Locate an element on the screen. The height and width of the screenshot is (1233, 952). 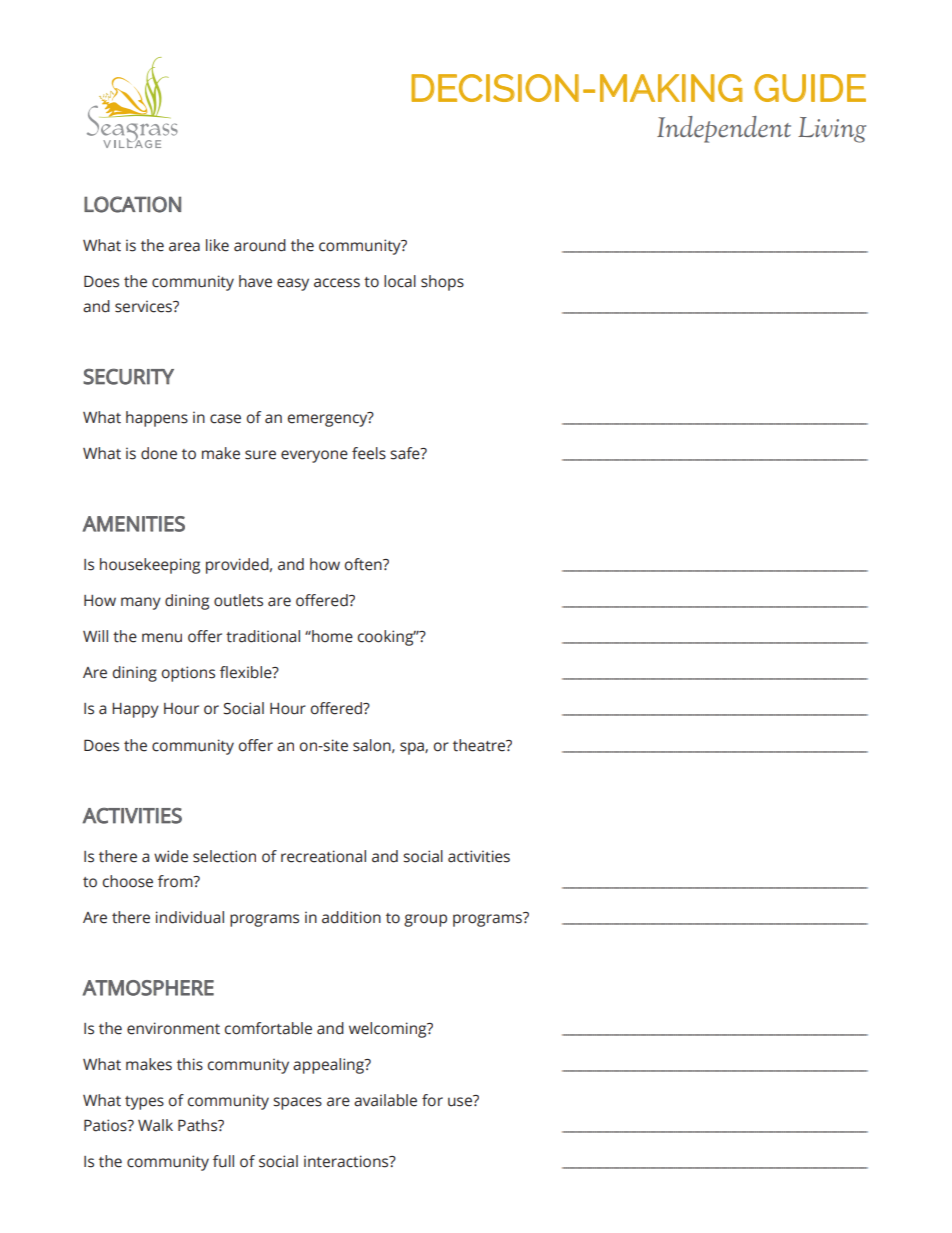
menu is located at coordinates (162, 638).
